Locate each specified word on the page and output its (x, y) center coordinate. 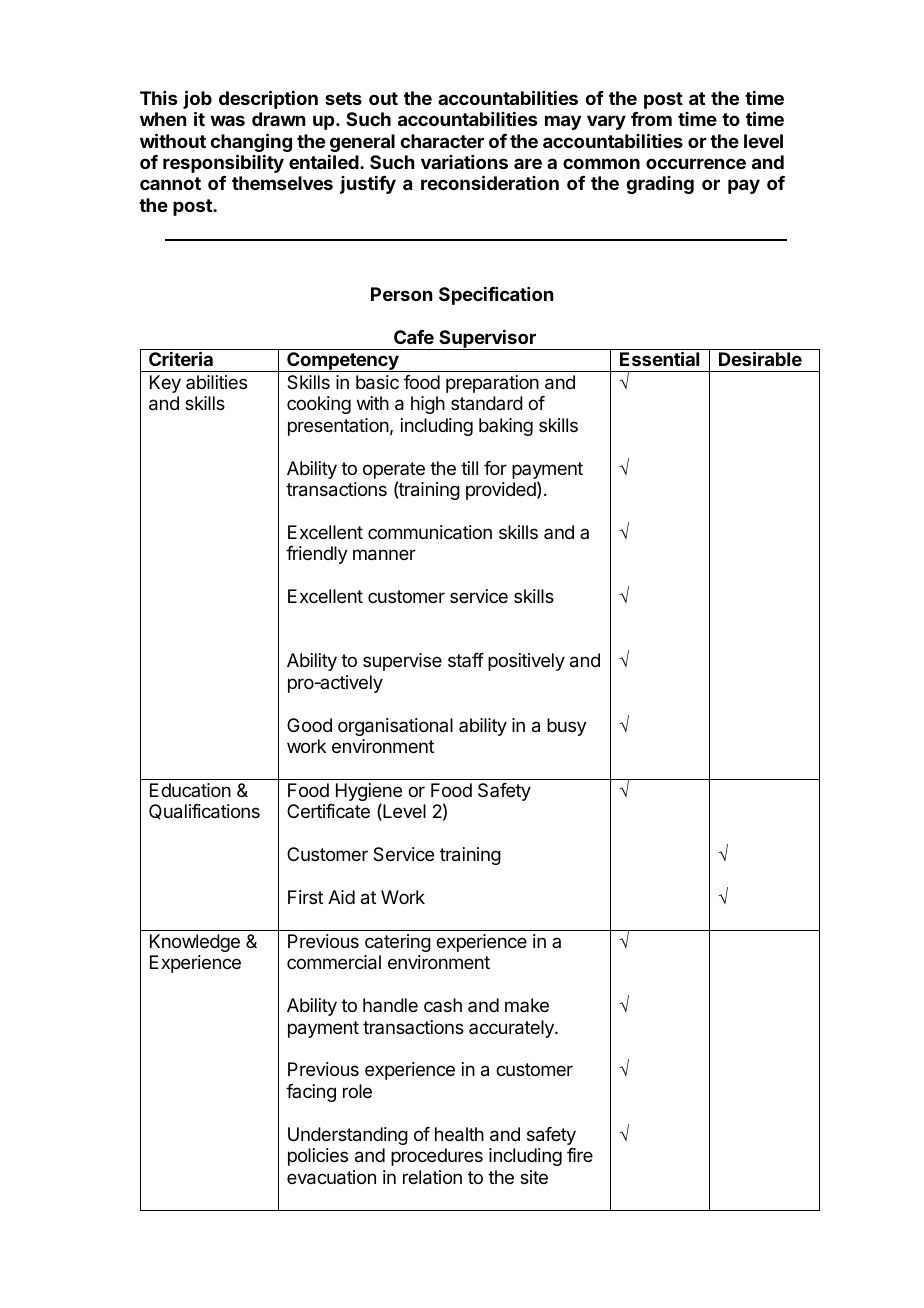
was (227, 120)
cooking (319, 405)
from (651, 119)
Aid (341, 897)
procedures (437, 1157)
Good (309, 725)
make (527, 1005)
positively (526, 662)
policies (318, 1157)
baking (506, 427)
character (442, 141)
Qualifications (204, 812)
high (428, 405)
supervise (402, 662)
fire (580, 1155)
